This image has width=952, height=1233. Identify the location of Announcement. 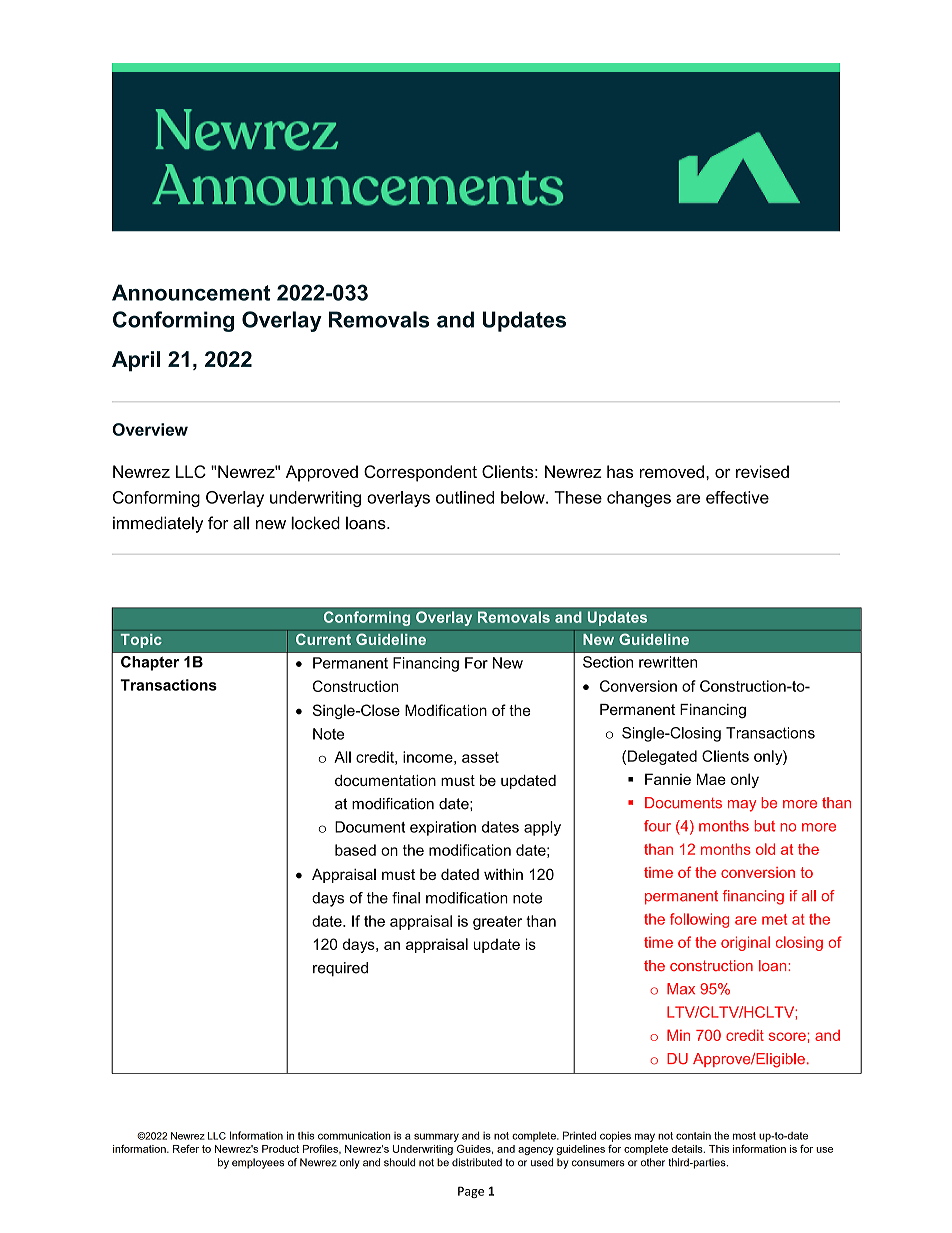
(191, 292).
